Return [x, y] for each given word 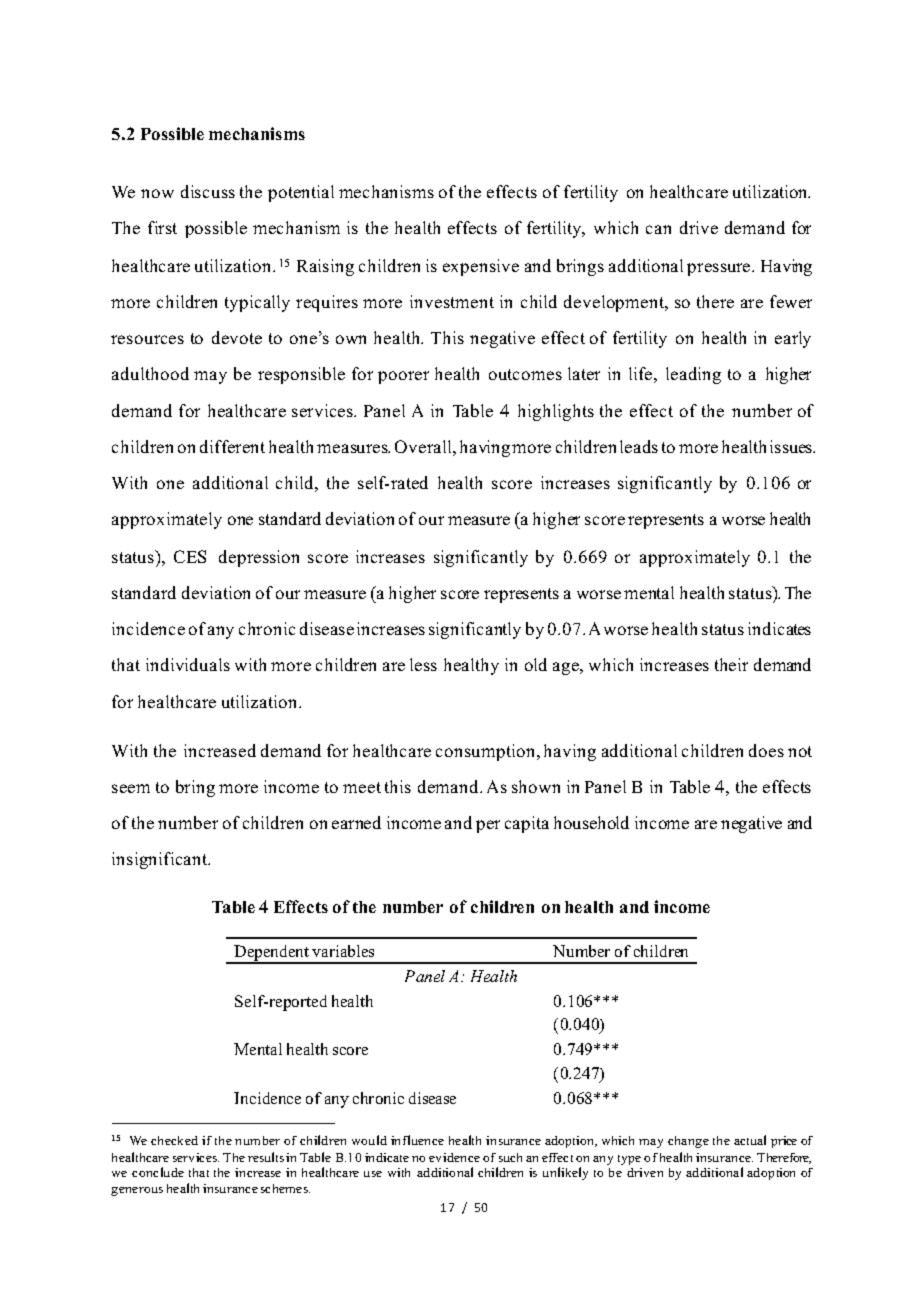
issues [792, 446]
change [688, 1142]
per [488, 826]
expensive [481, 267]
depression [259, 558]
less [423, 664]
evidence [454, 1157]
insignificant [161, 860]
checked [174, 1140]
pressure [720, 269]
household [591, 822]
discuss [208, 191]
